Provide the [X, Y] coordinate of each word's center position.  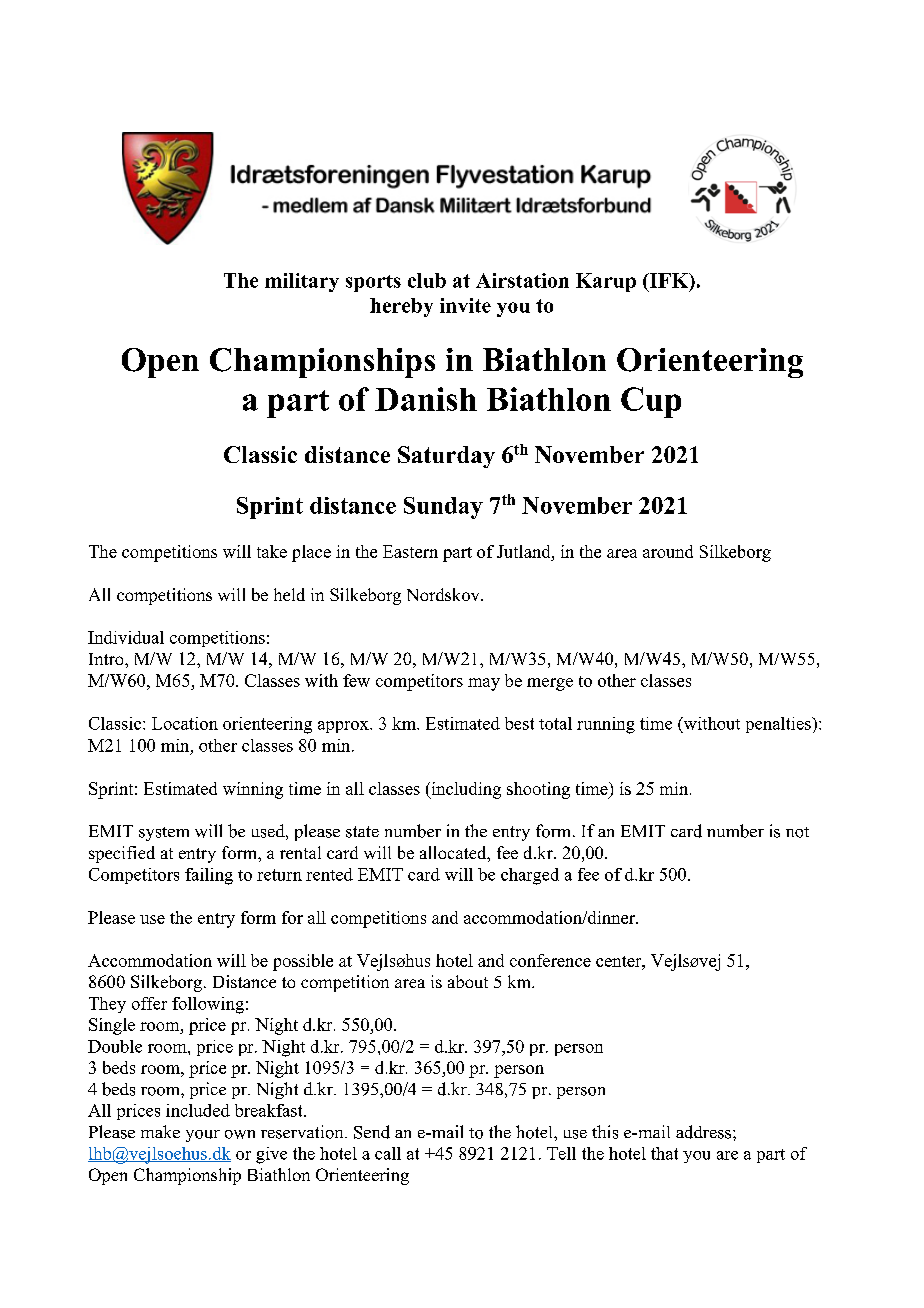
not [797, 832]
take [272, 551]
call [388, 1153]
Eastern [410, 551]
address [705, 1132]
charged [530, 876]
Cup [651, 402]
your [203, 1136]
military [302, 282]
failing [209, 876]
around [668, 551]
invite [465, 305]
